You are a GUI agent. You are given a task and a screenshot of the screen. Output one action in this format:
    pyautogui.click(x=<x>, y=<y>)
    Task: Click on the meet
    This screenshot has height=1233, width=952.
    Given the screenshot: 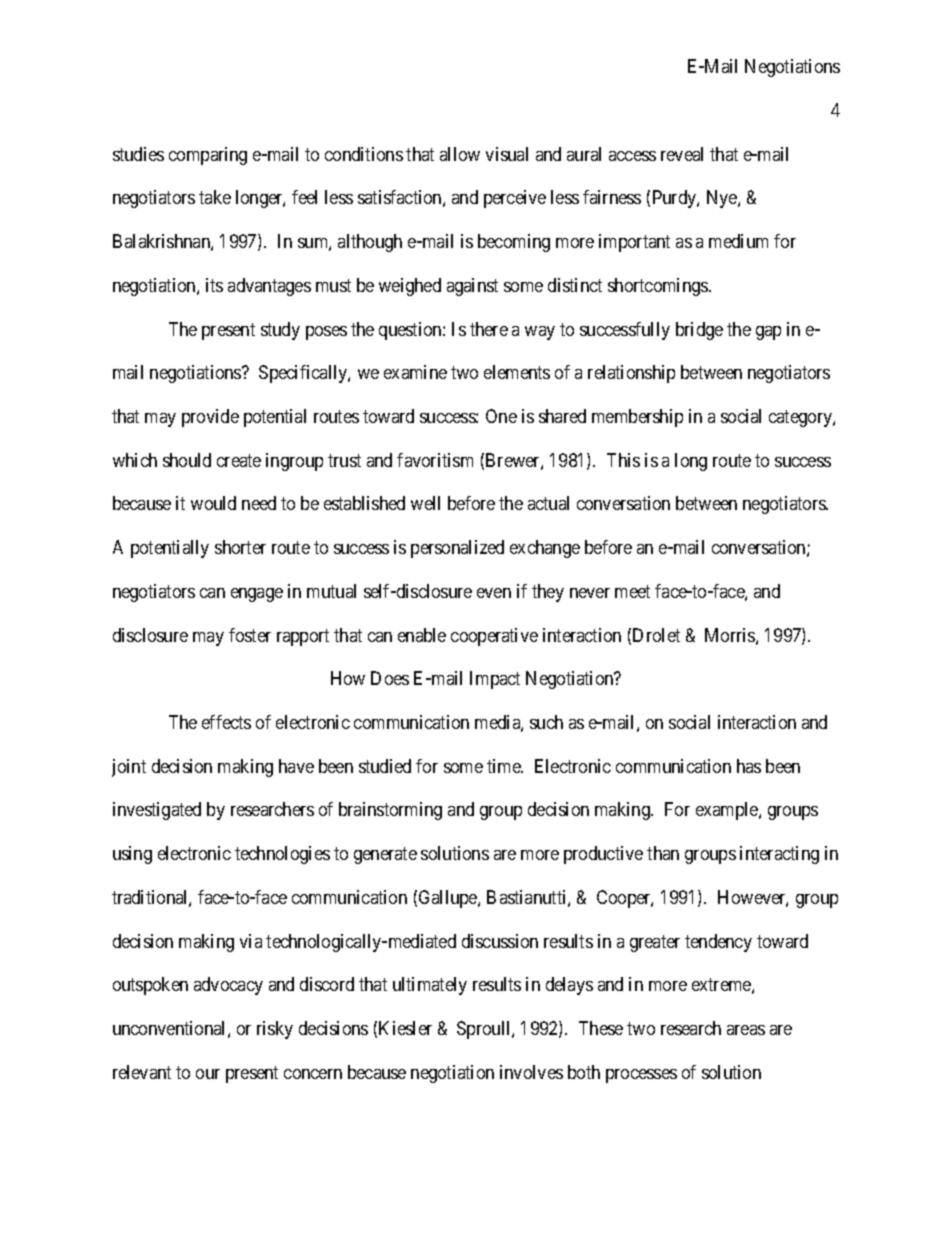 What is the action you would take?
    pyautogui.click(x=632, y=591)
